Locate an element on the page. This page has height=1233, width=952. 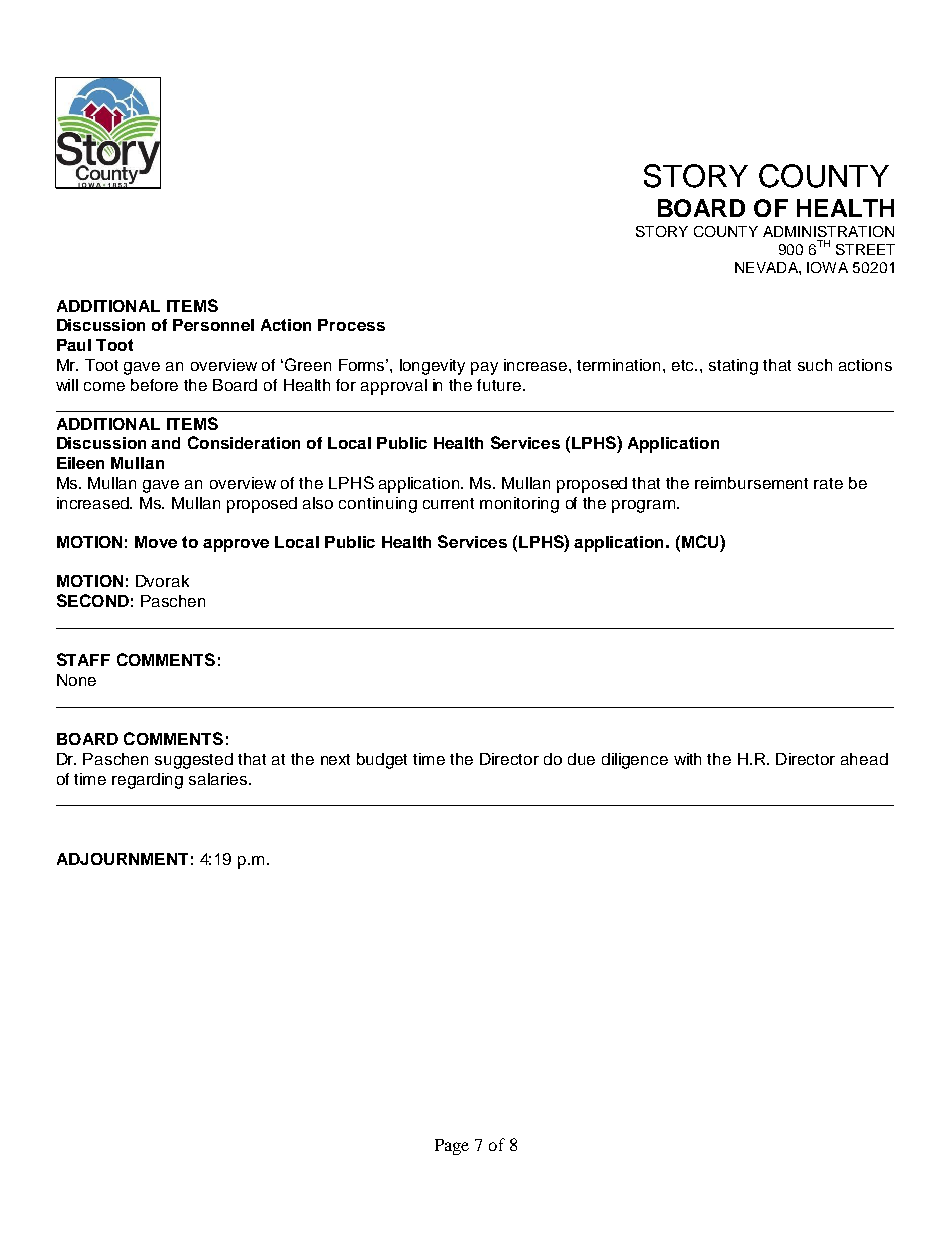
NEVADA is located at coordinates (767, 267).
